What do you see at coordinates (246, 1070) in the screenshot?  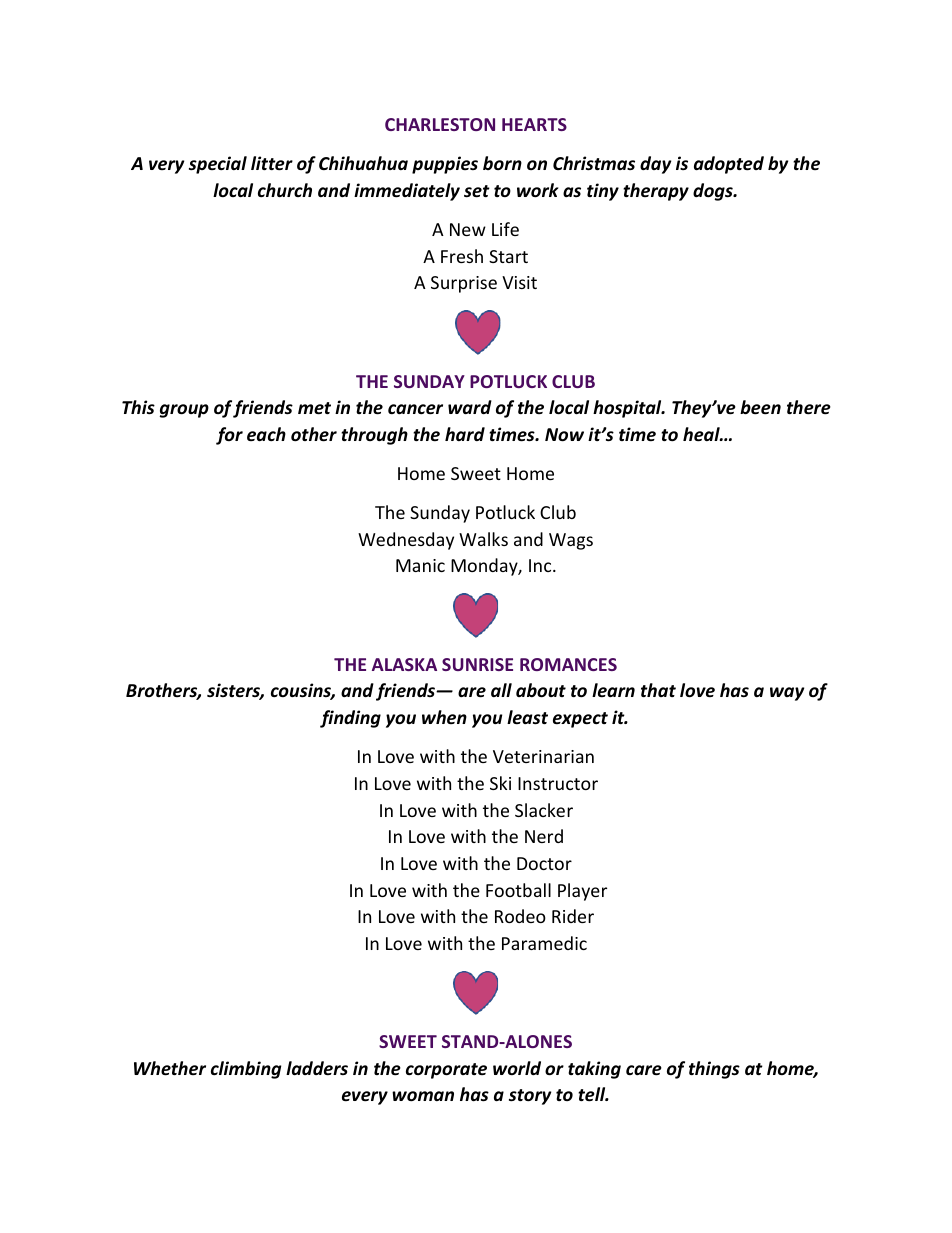 I see `climbing` at bounding box center [246, 1070].
